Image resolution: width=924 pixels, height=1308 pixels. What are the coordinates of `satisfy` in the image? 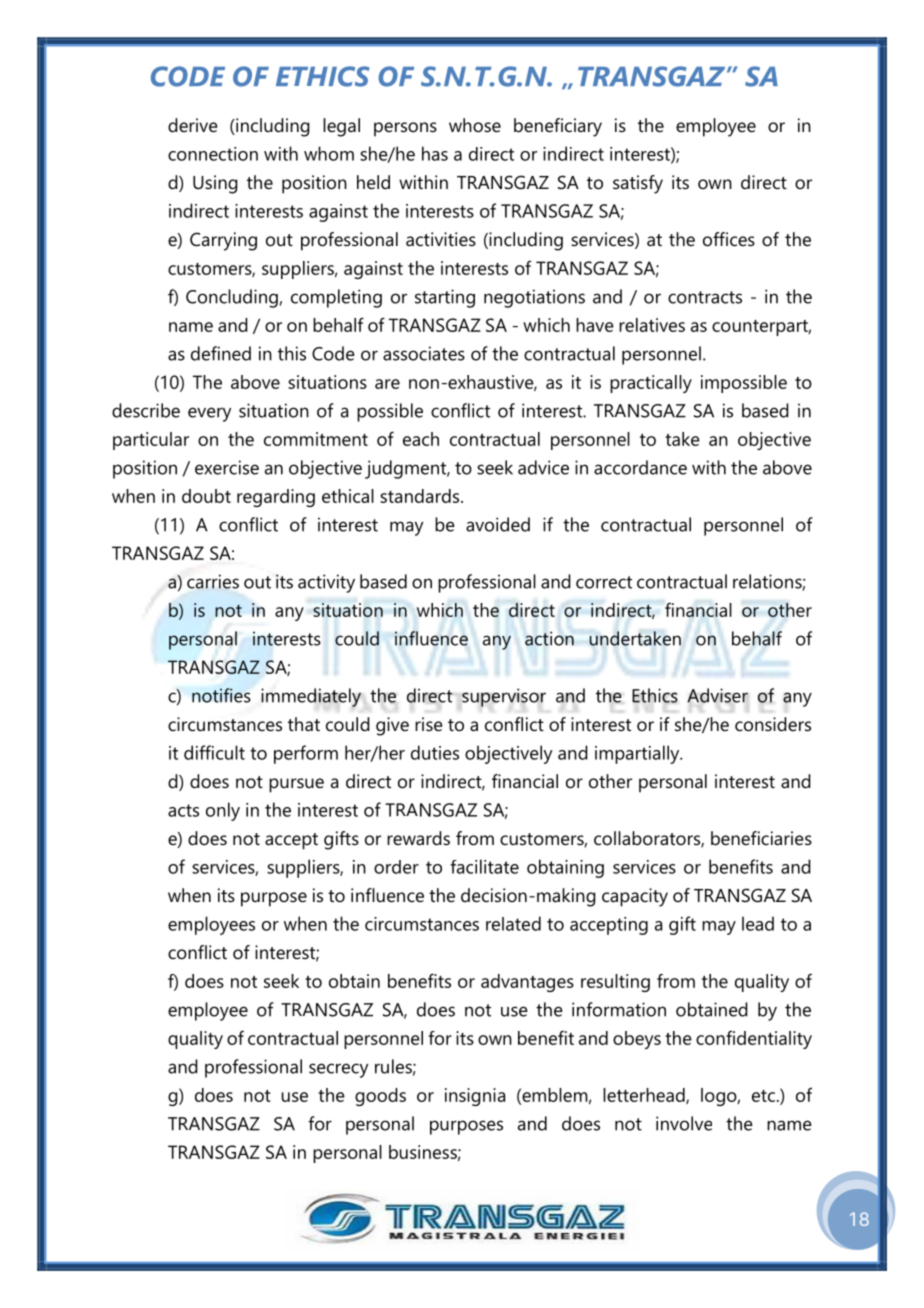 It's located at (638, 184).
